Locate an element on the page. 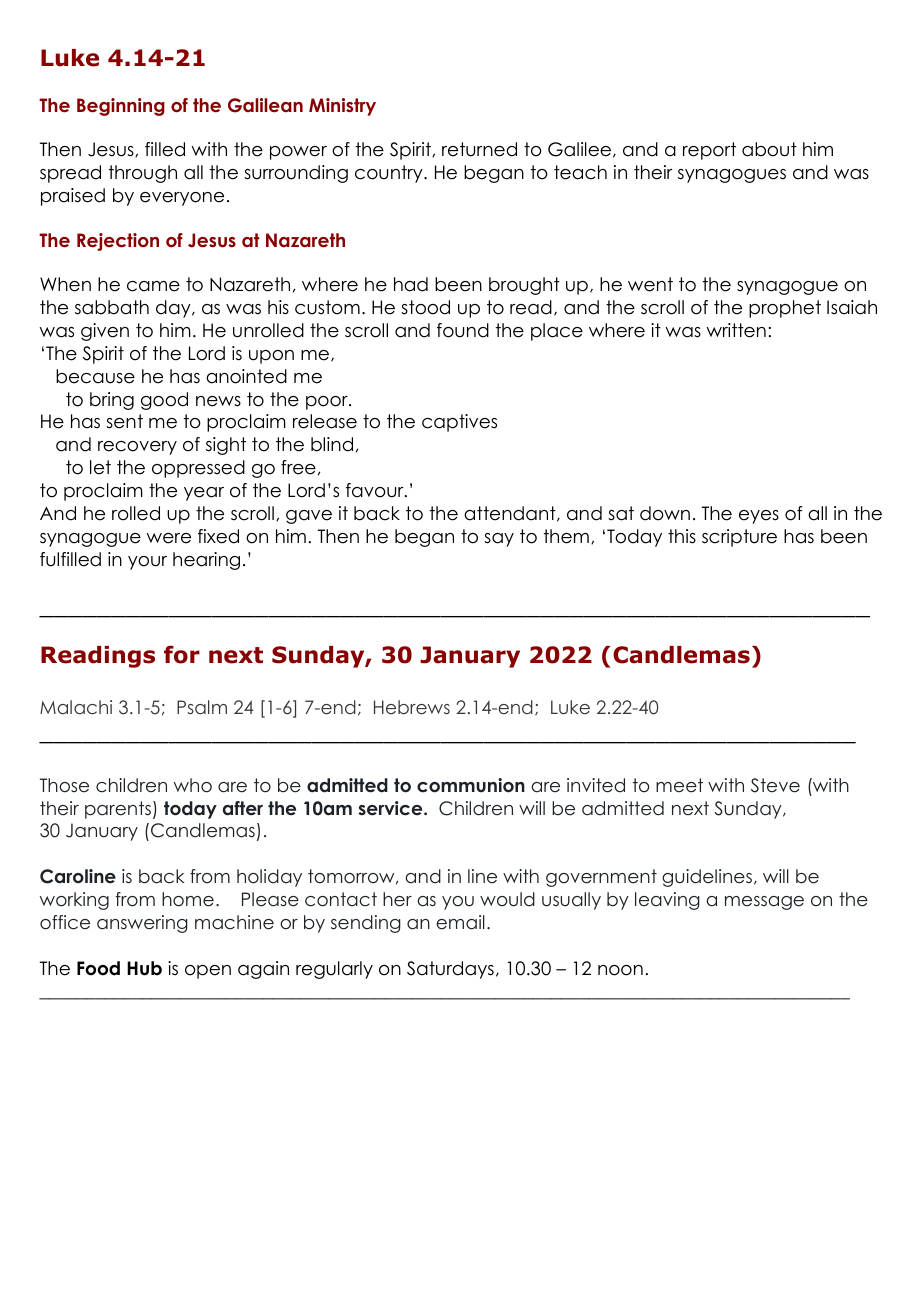 The image size is (924, 1308). eyes is located at coordinates (759, 517).
